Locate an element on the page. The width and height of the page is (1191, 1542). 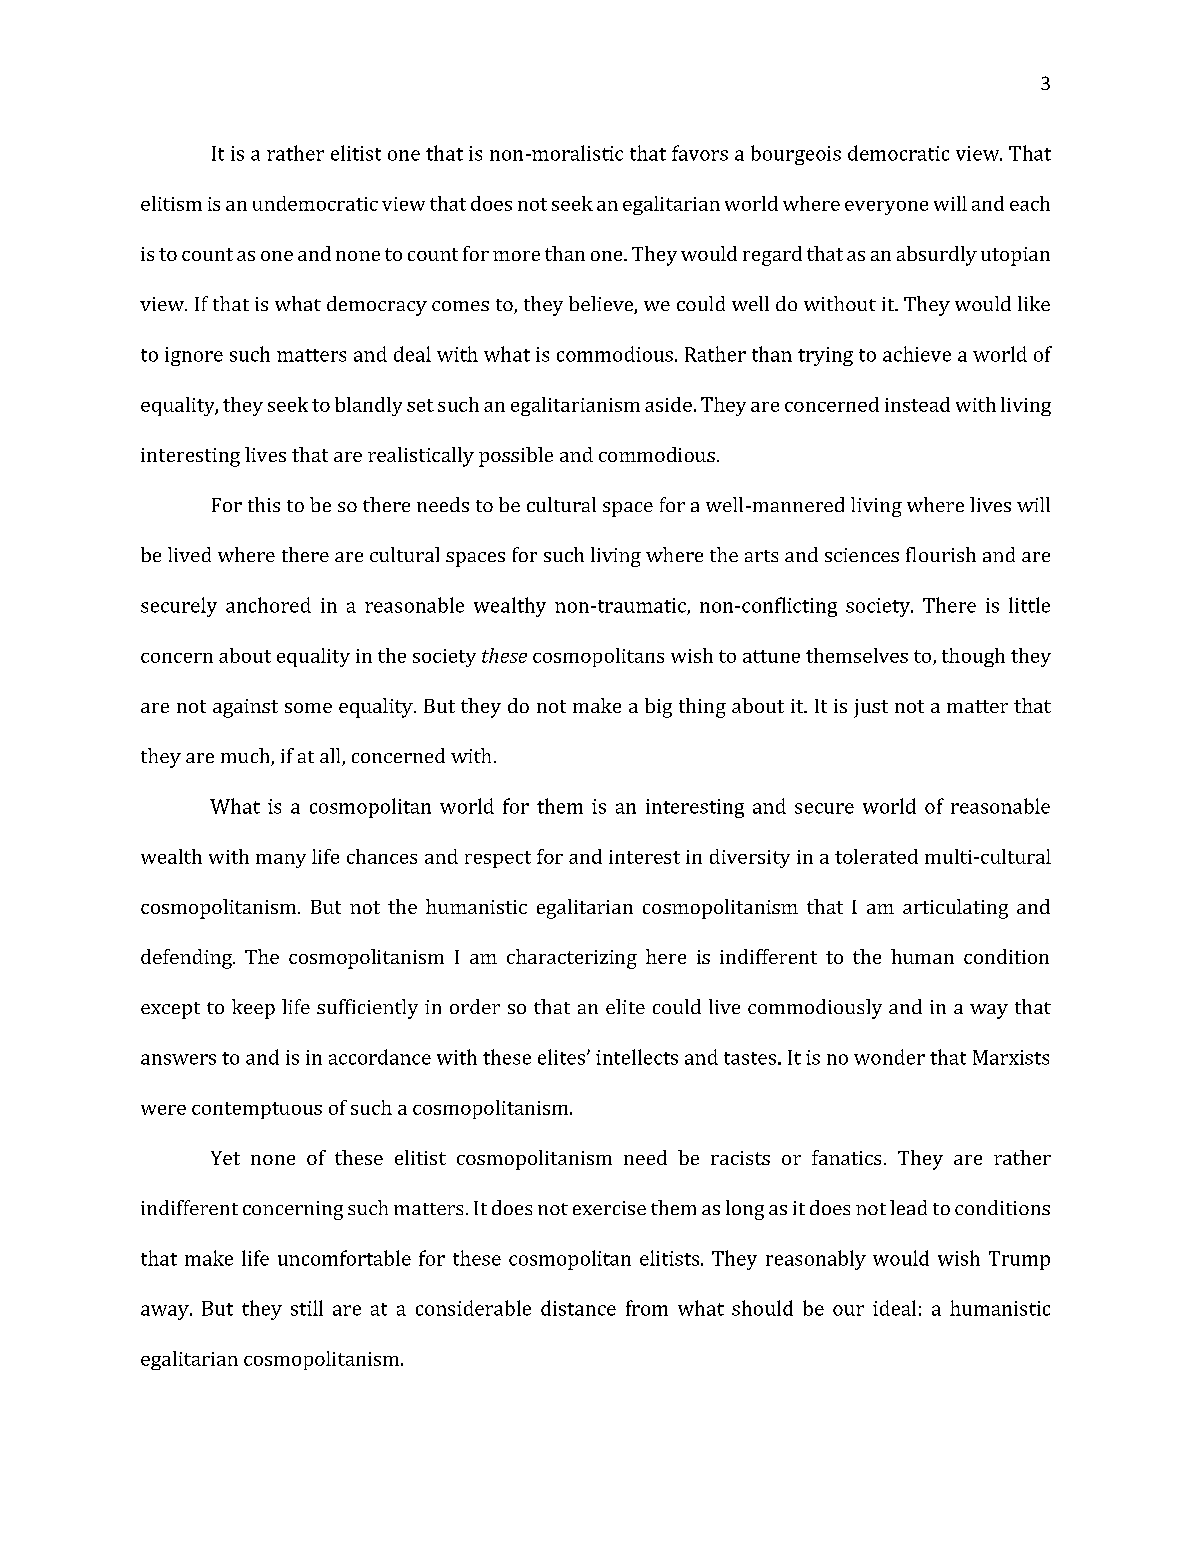
distance is located at coordinates (578, 1308).
